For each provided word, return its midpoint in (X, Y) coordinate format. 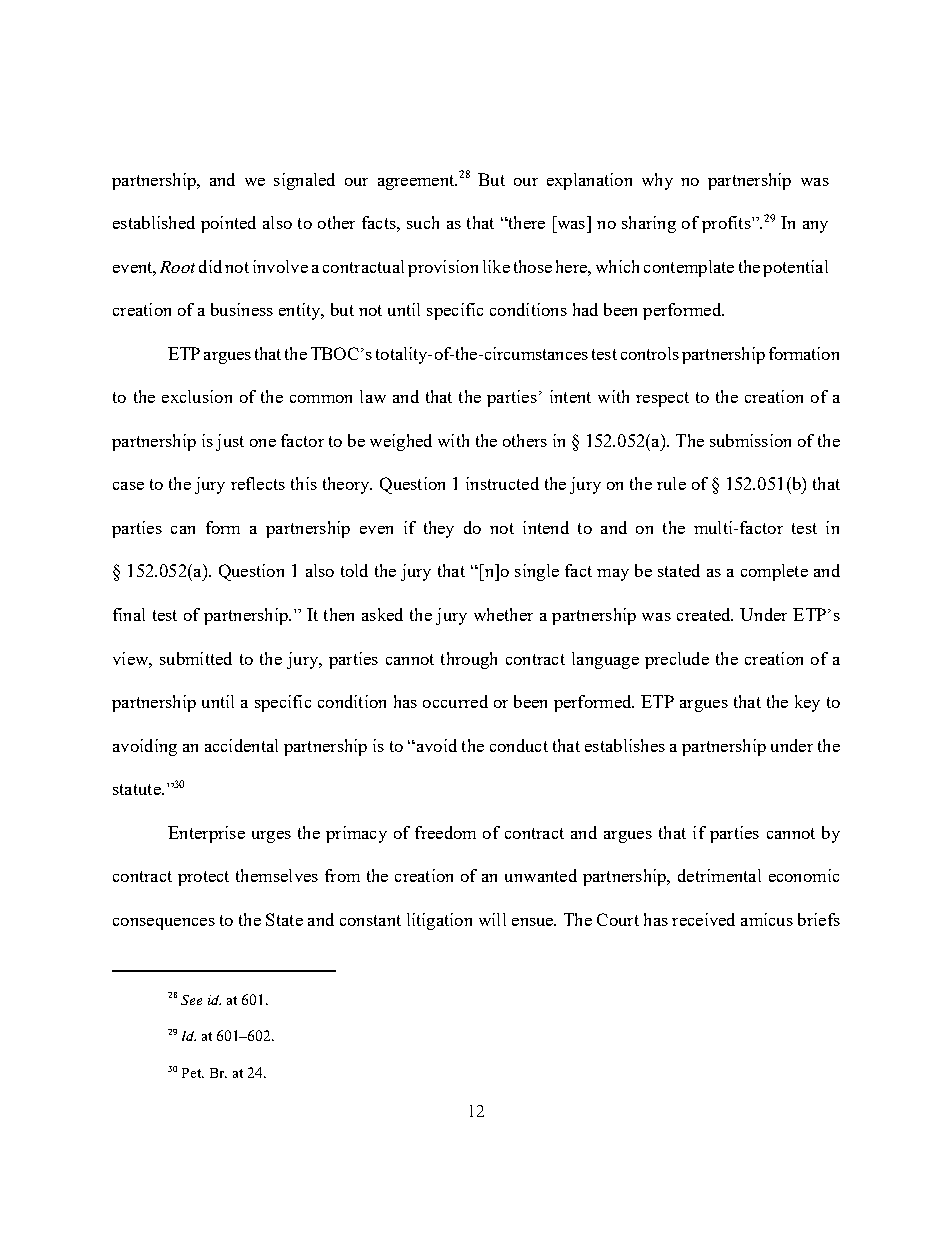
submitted (196, 658)
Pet (193, 1073)
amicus (767, 919)
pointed (228, 224)
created (705, 614)
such (423, 222)
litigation (439, 921)
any (815, 227)
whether (503, 614)
